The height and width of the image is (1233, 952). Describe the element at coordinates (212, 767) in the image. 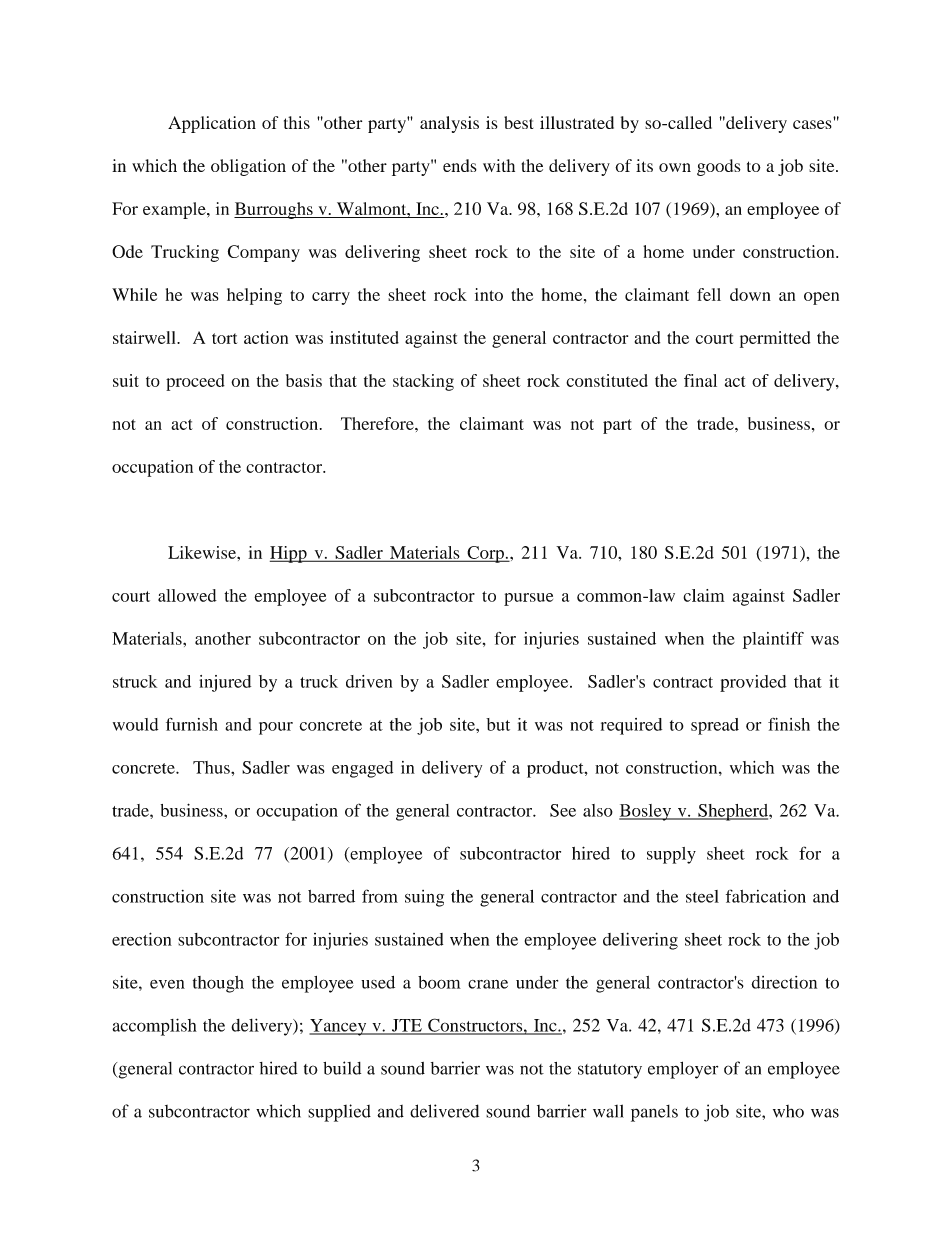

I see `Thus` at that location.
